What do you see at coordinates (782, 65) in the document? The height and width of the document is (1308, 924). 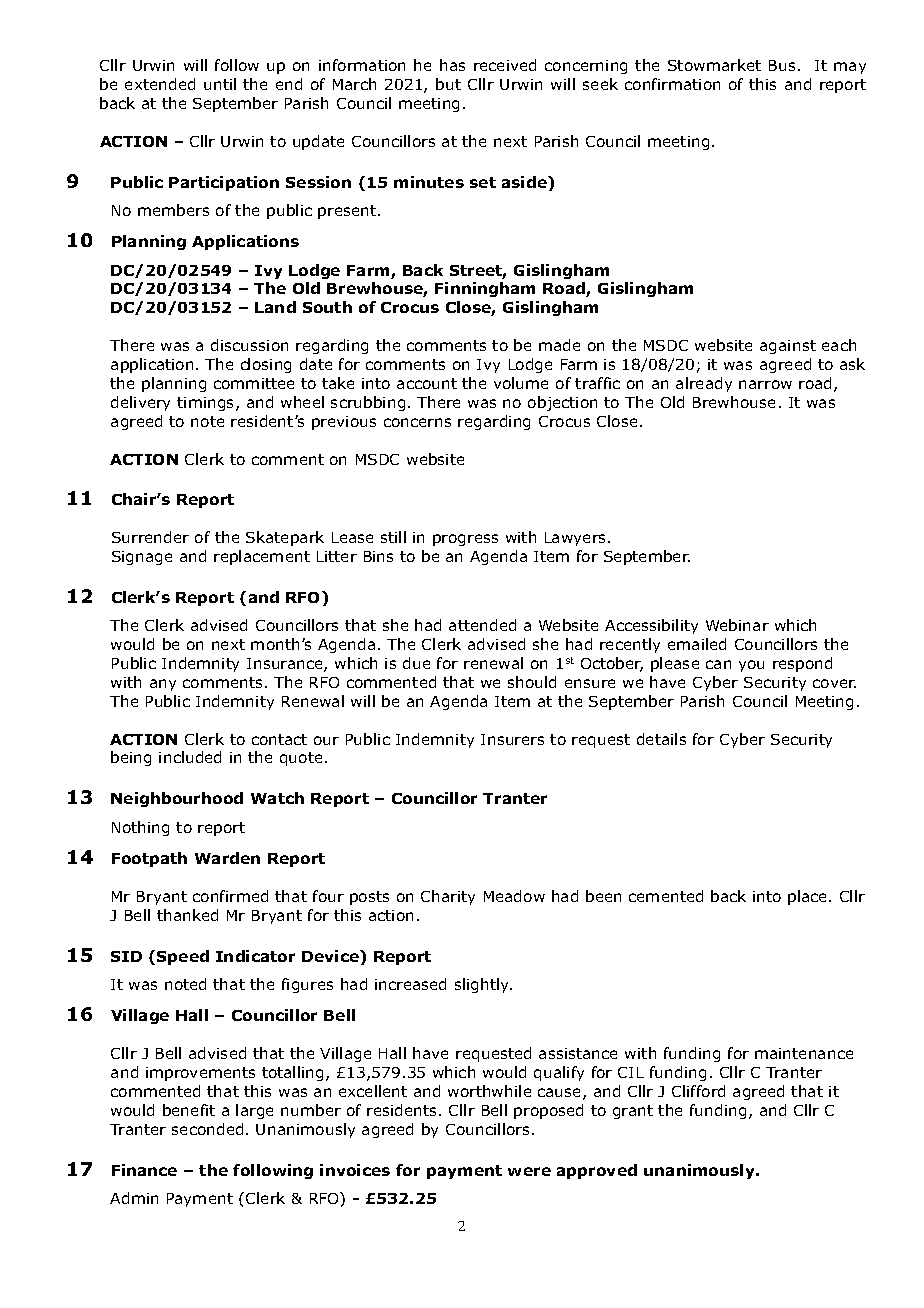 I see `Bus` at bounding box center [782, 65].
